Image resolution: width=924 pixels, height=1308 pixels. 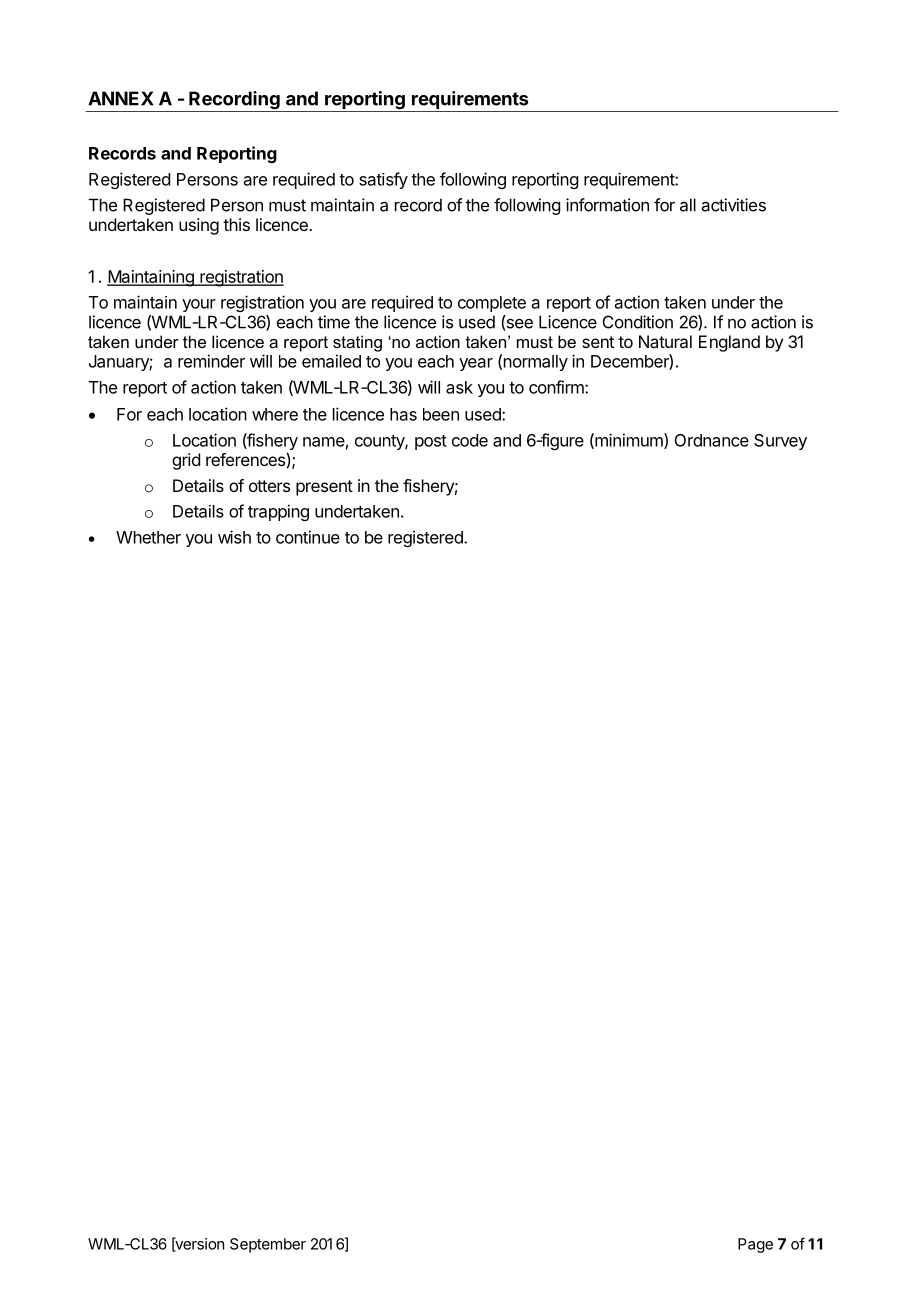 What do you see at coordinates (734, 205) in the document?
I see `activities` at bounding box center [734, 205].
